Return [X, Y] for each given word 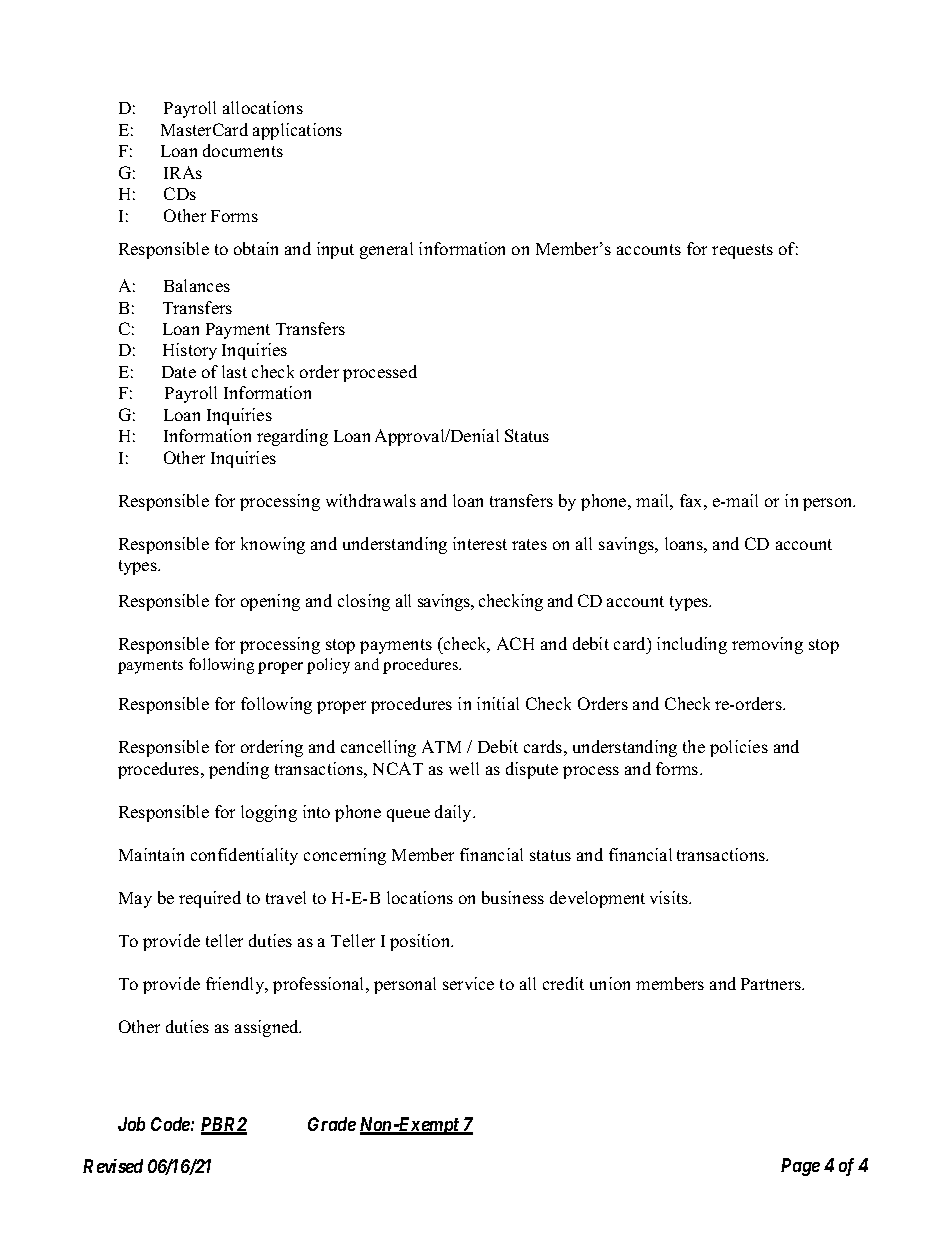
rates [529, 544]
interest [480, 543]
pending [239, 770]
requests [742, 251]
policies [739, 748]
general [386, 250]
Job [131, 1124]
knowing [273, 545]
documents [243, 150]
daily [455, 813]
